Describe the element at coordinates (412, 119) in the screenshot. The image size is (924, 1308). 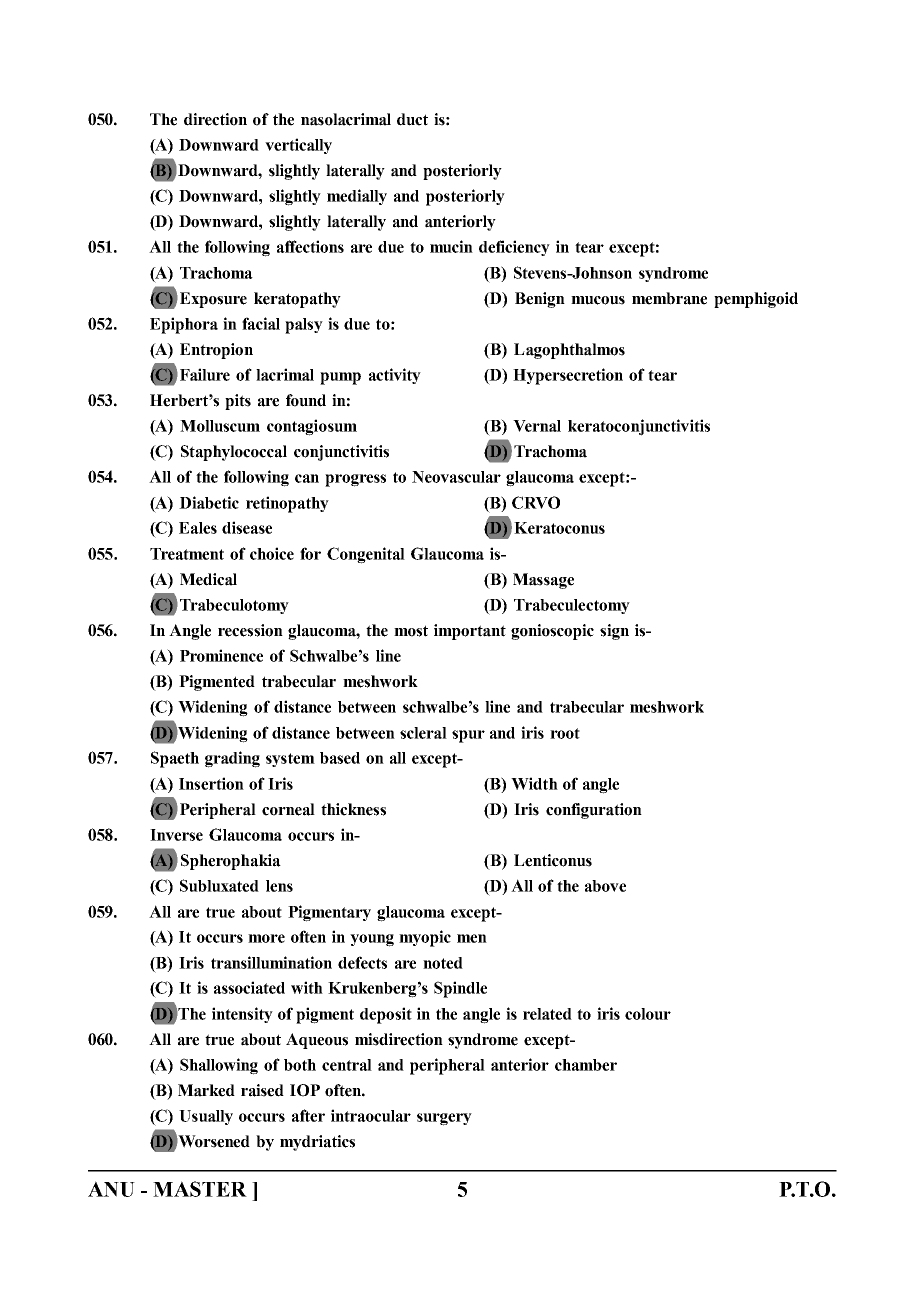
I see `duct` at that location.
